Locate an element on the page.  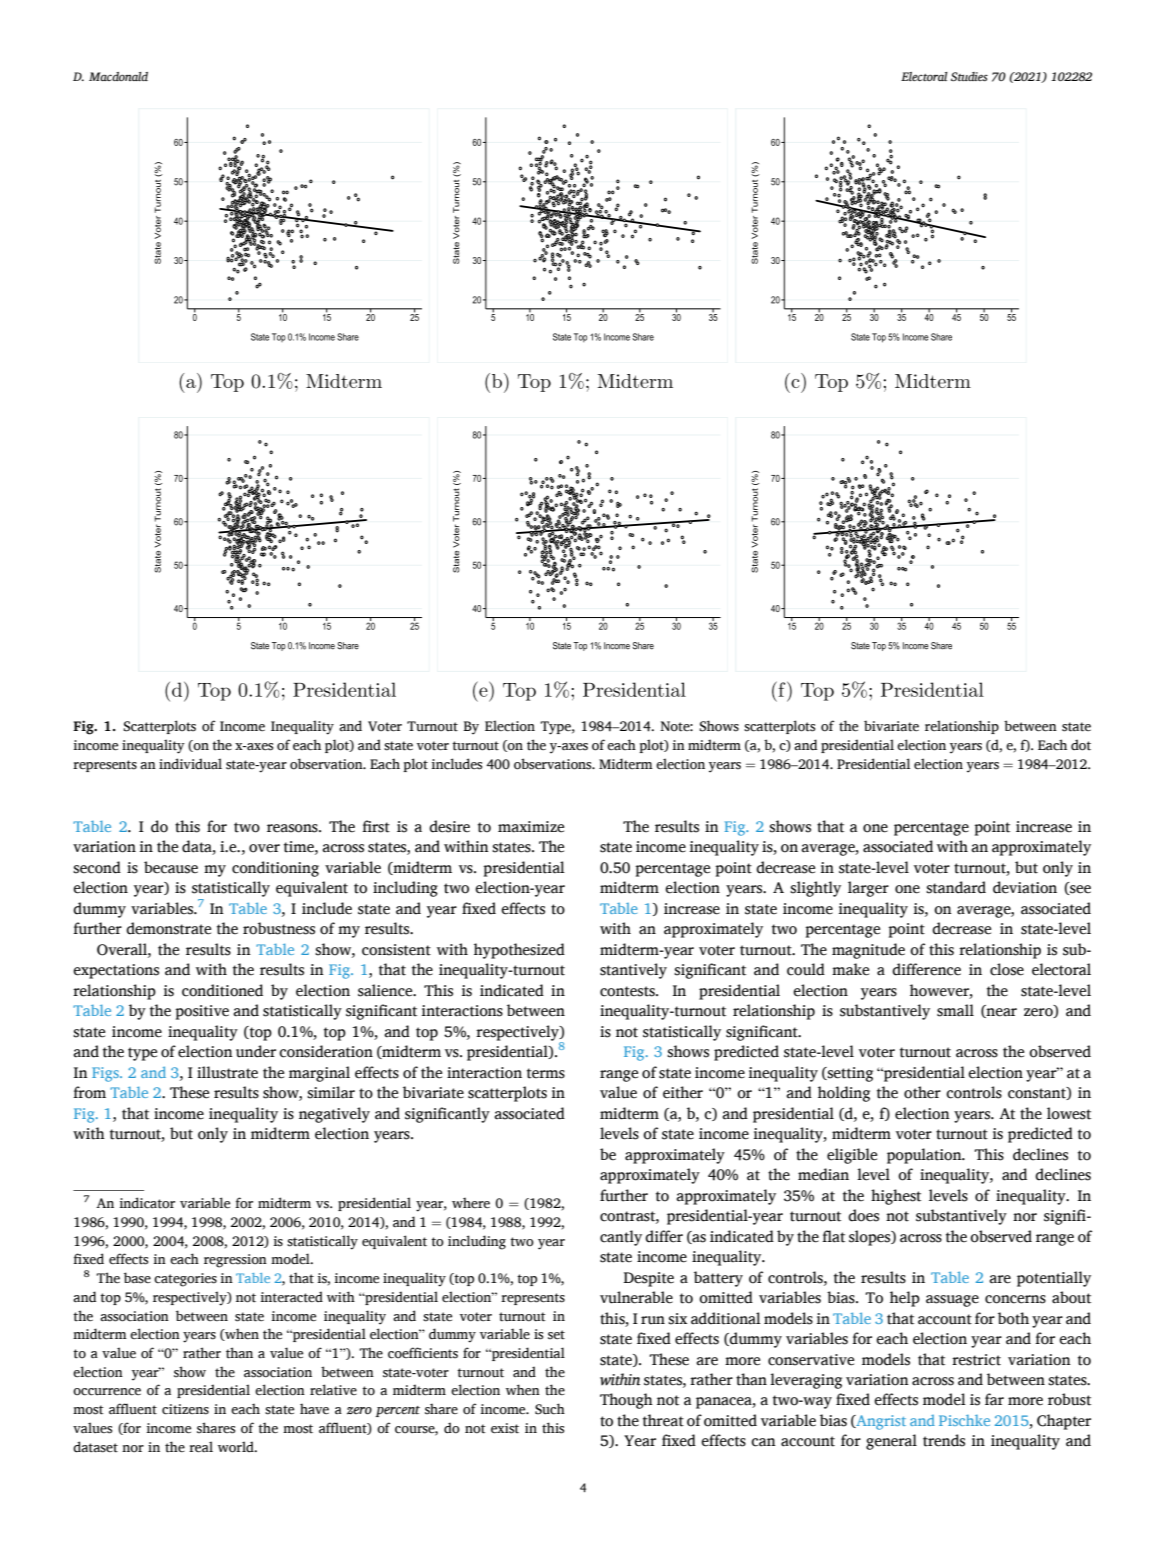
dot is located at coordinates (1081, 745).
